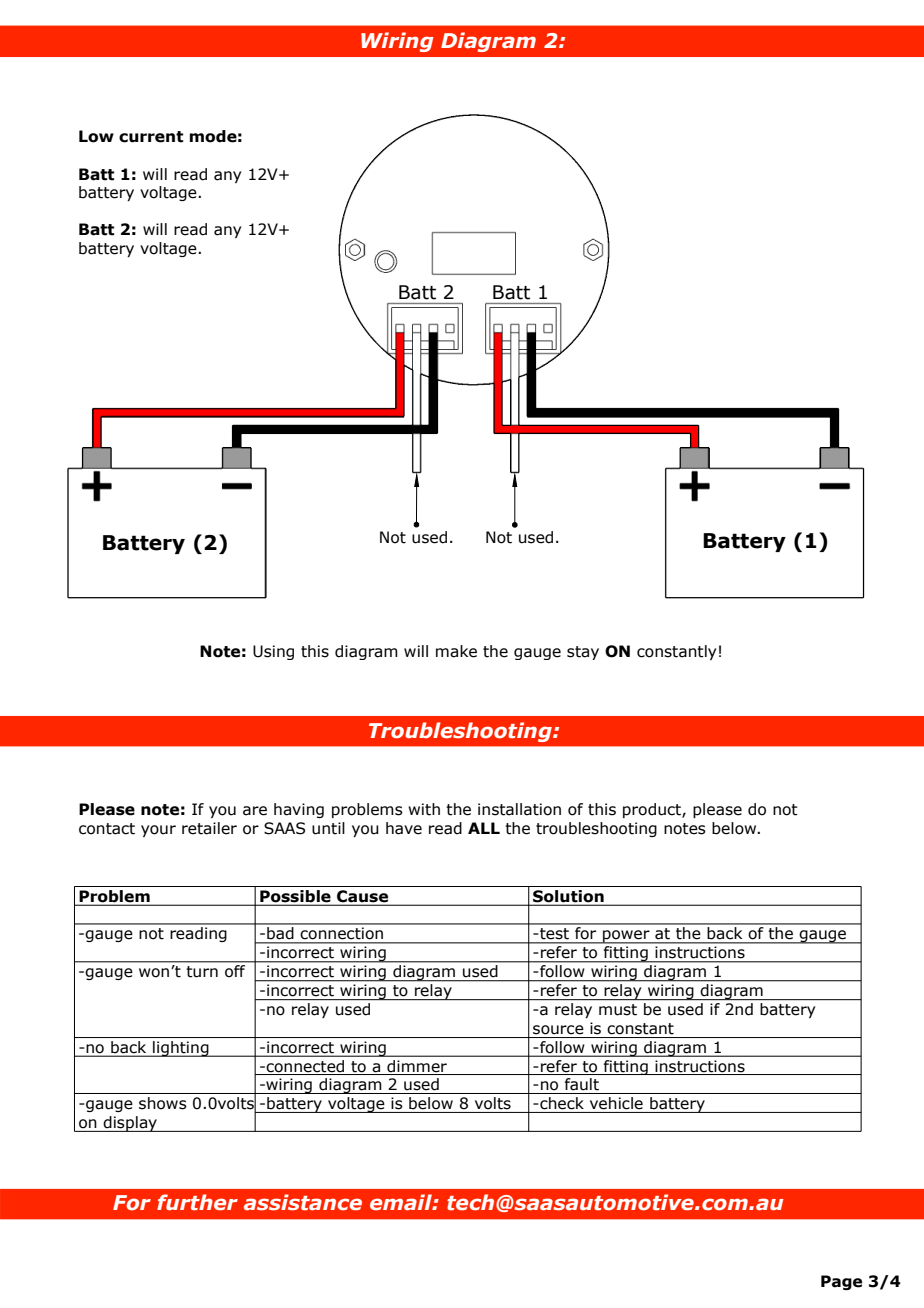 The width and height of the screenshot is (924, 1308). I want to click on further, so click(197, 1202).
